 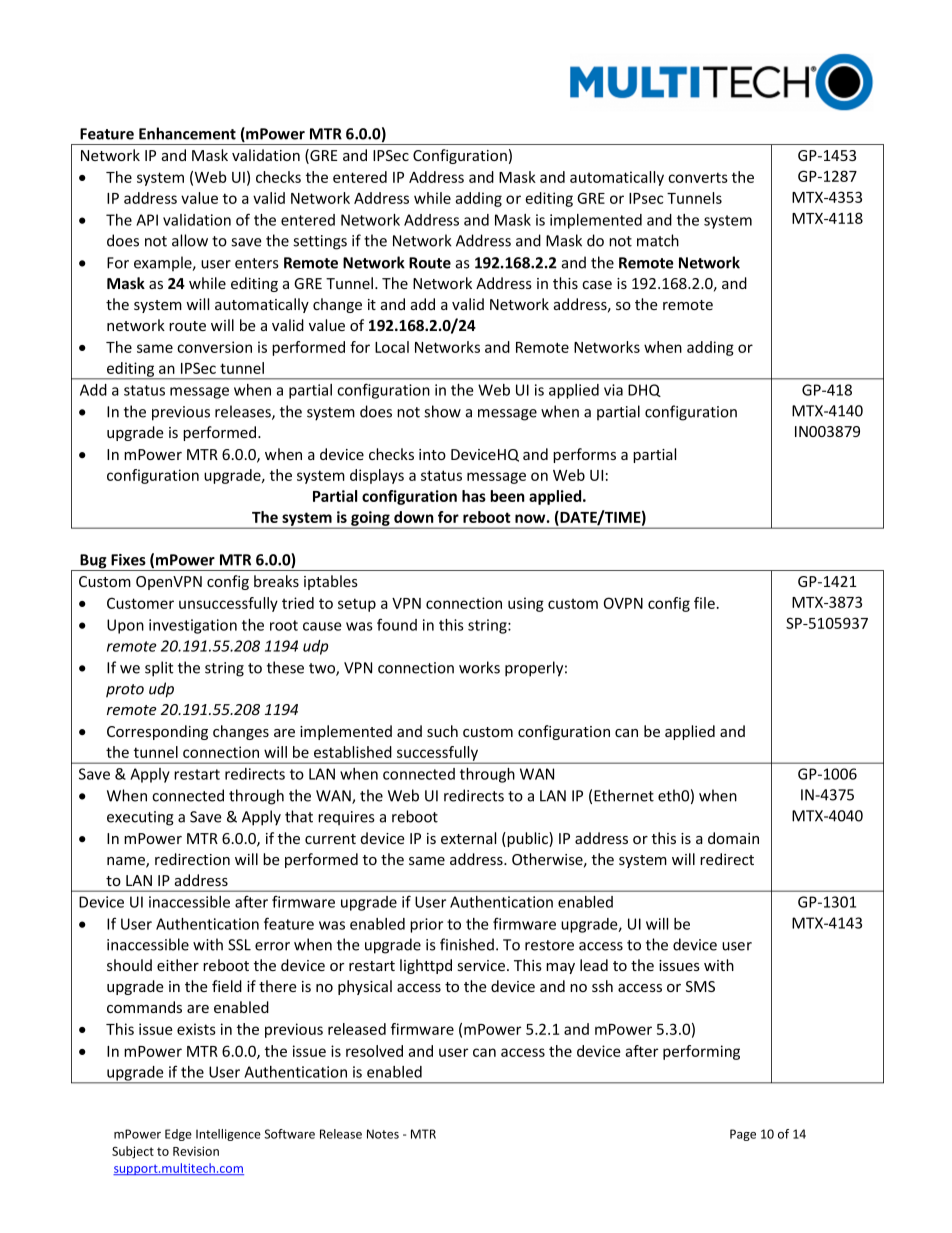 What do you see at coordinates (743, 1135) in the screenshot?
I see `Page` at bounding box center [743, 1135].
